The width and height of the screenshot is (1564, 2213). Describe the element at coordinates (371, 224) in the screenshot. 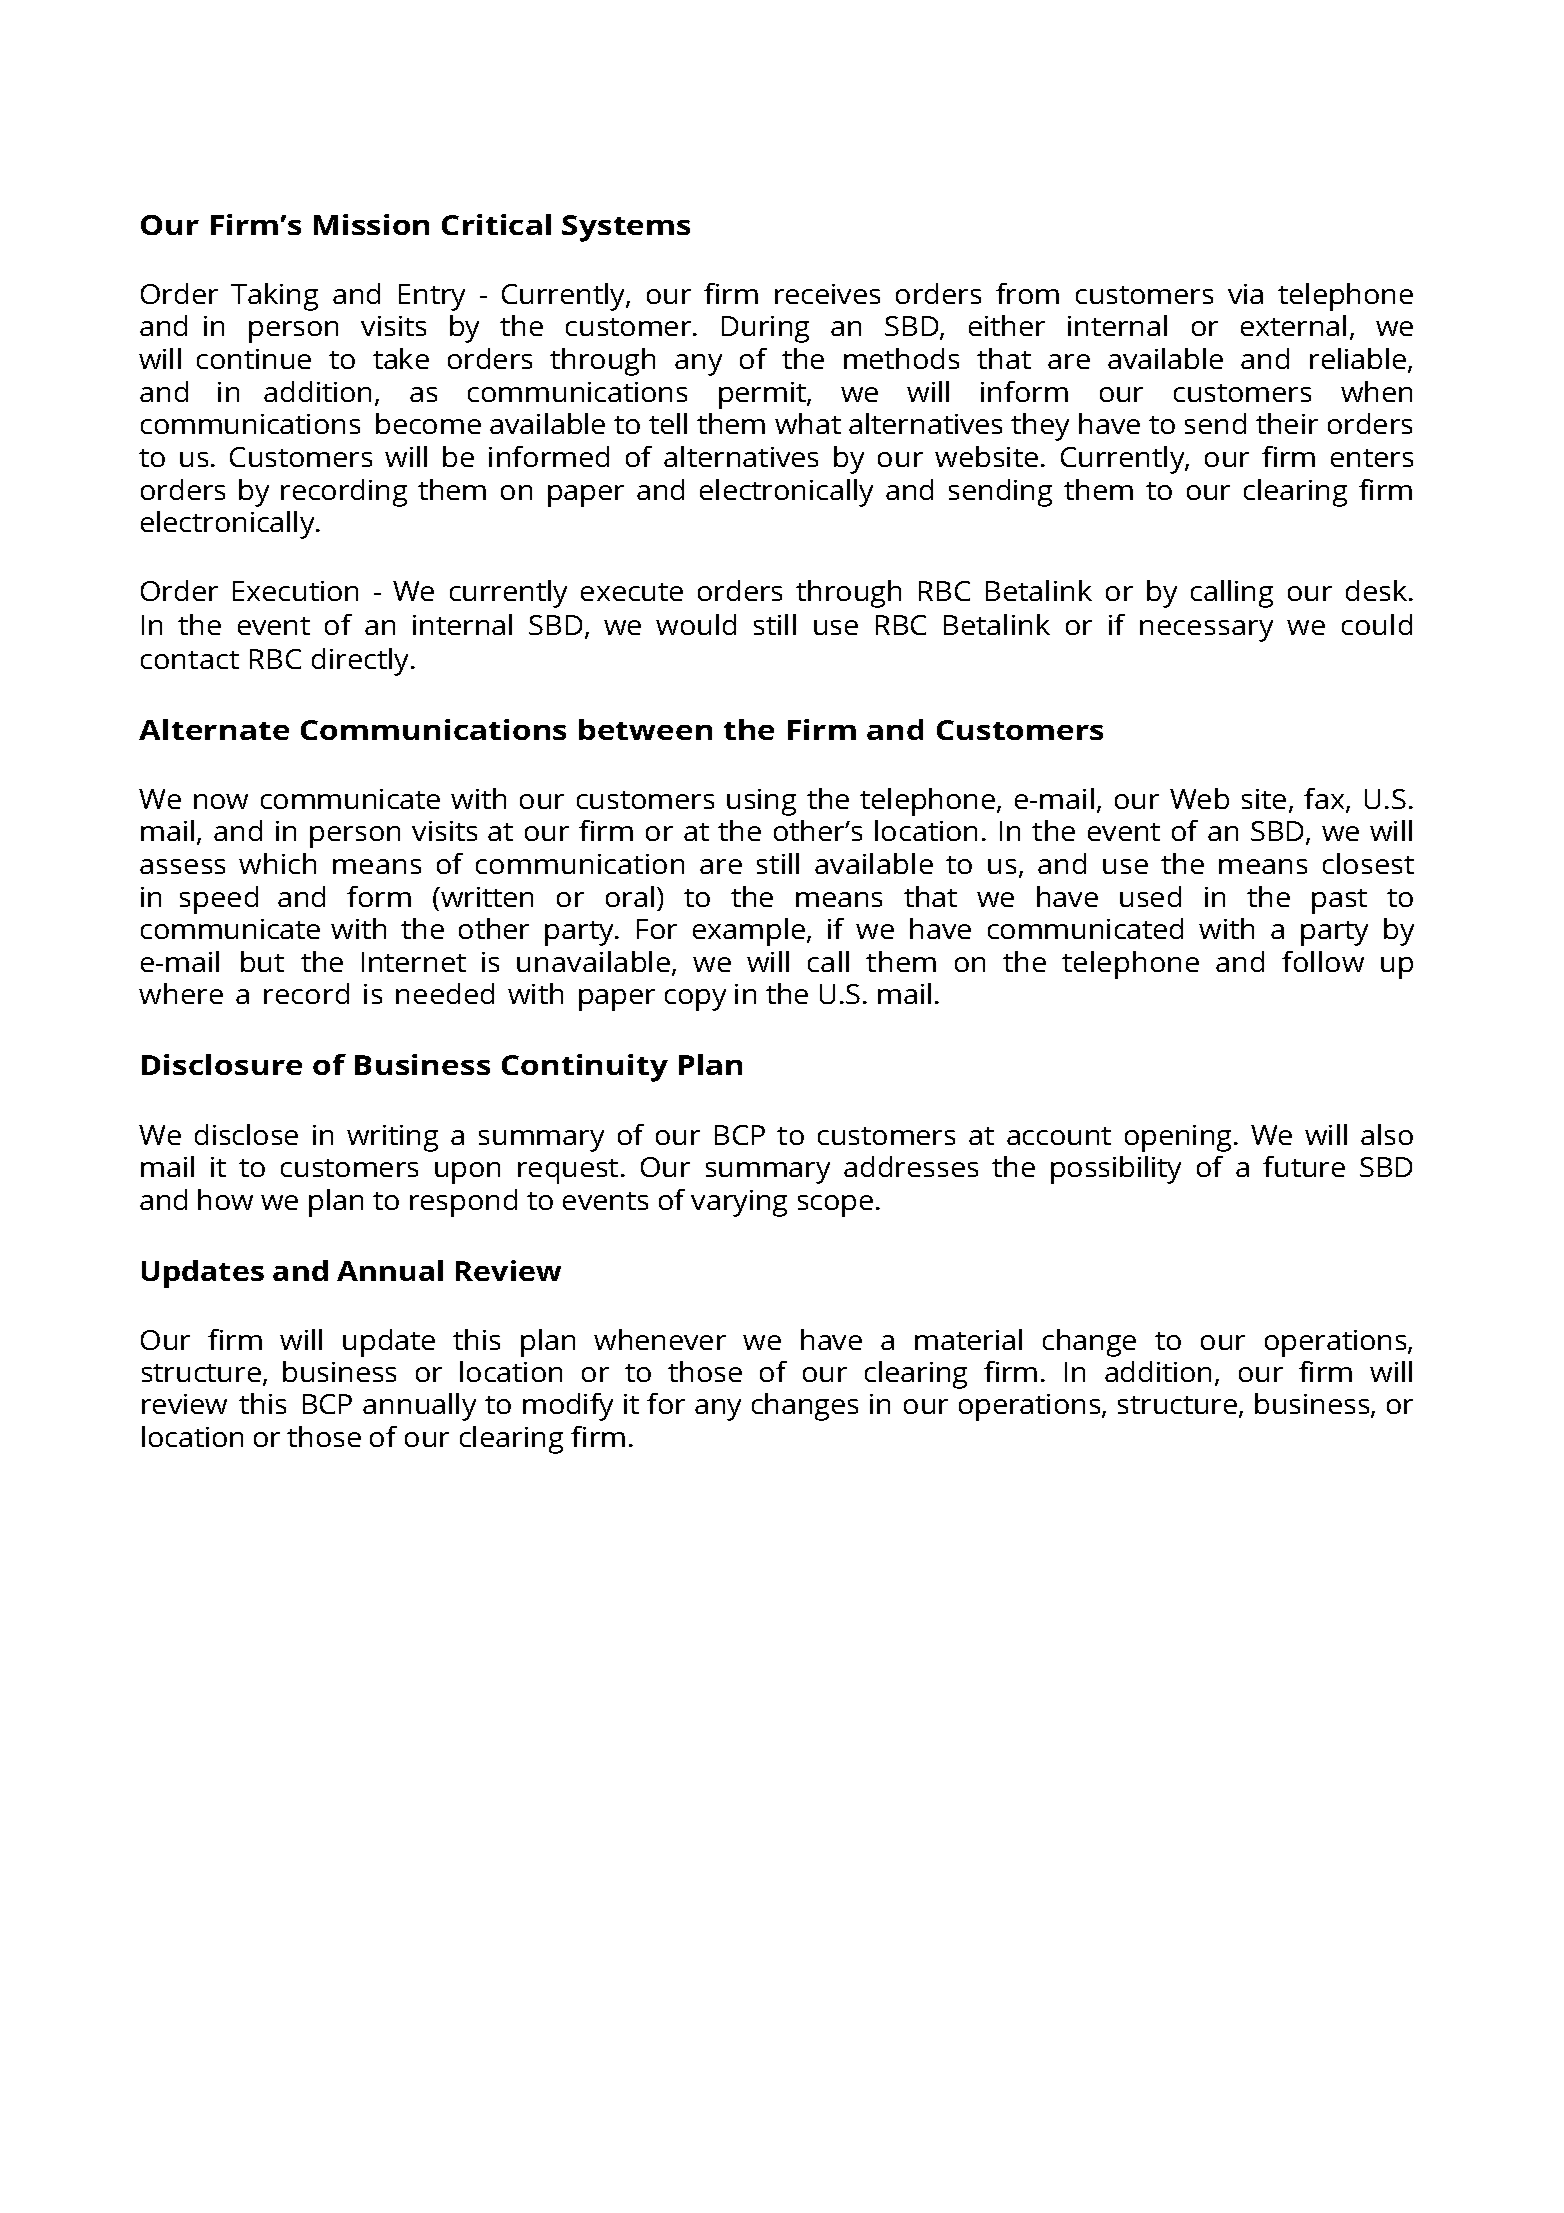

I see `Mission` at that location.
